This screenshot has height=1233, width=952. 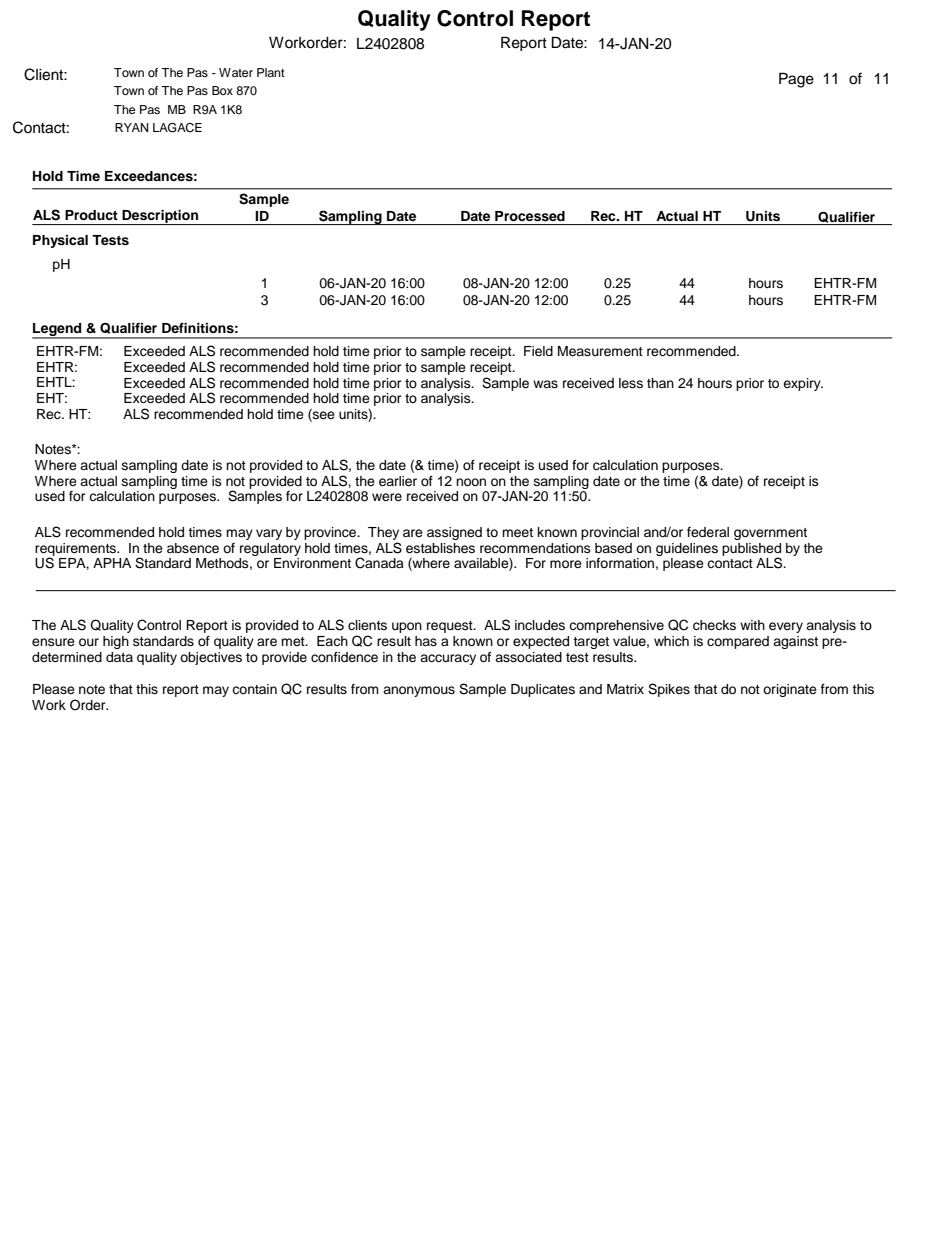 What do you see at coordinates (222, 90) in the screenshot?
I see `Box` at bounding box center [222, 90].
